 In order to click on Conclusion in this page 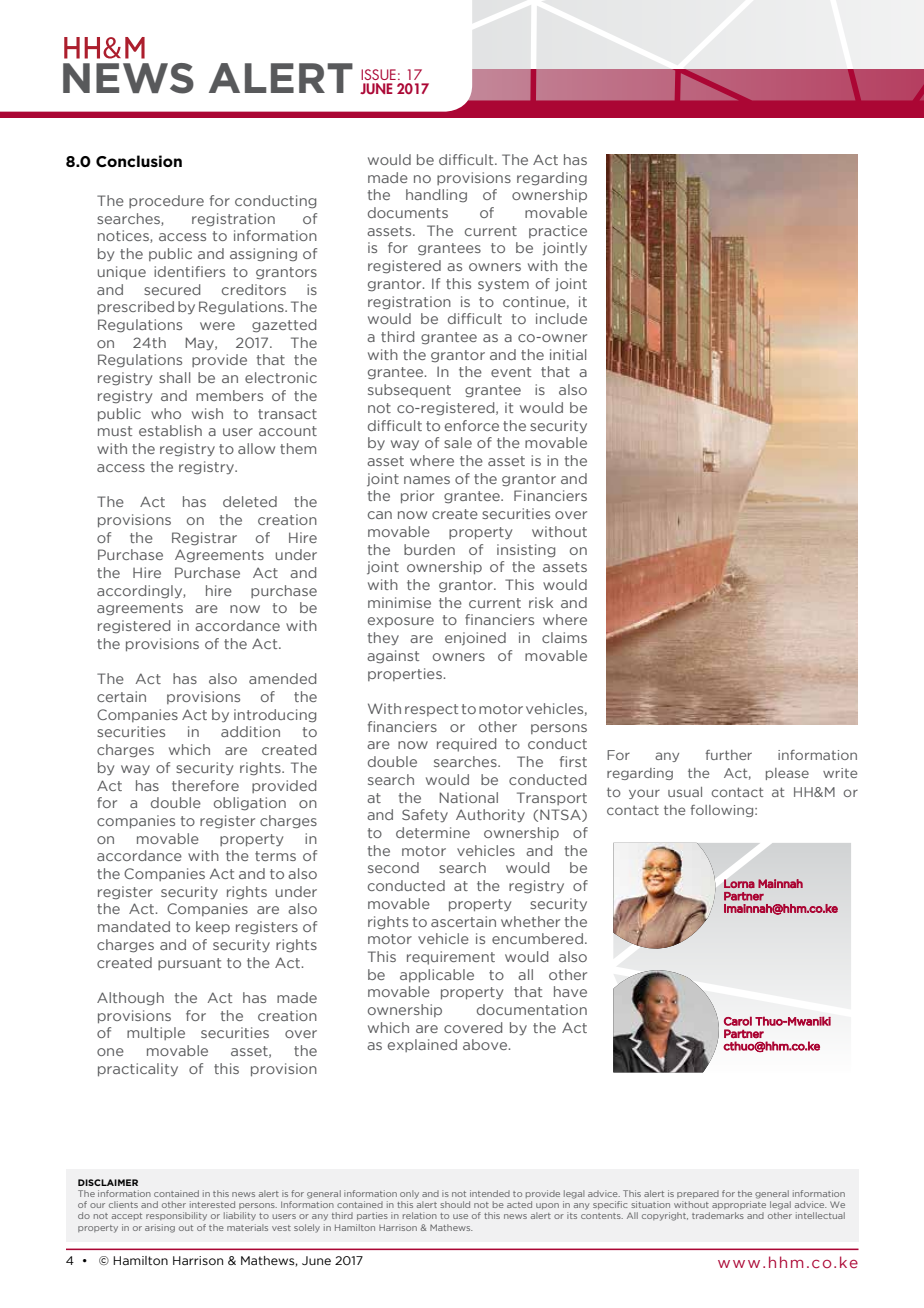, I will do `click(139, 161)`.
